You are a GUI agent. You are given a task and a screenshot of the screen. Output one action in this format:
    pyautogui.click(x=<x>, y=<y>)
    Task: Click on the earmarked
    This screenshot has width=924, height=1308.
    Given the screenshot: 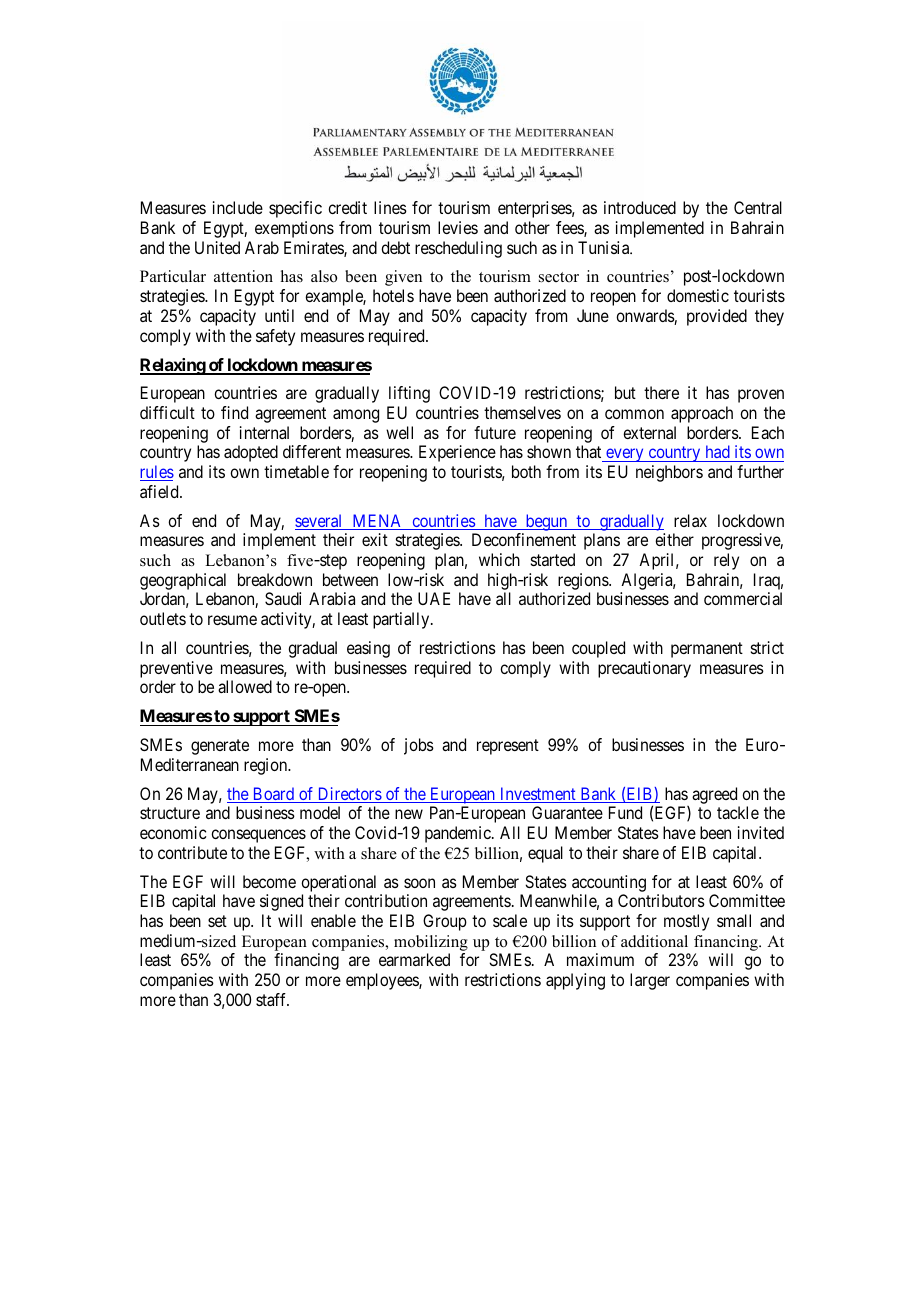 What is the action you would take?
    pyautogui.click(x=414, y=959)
